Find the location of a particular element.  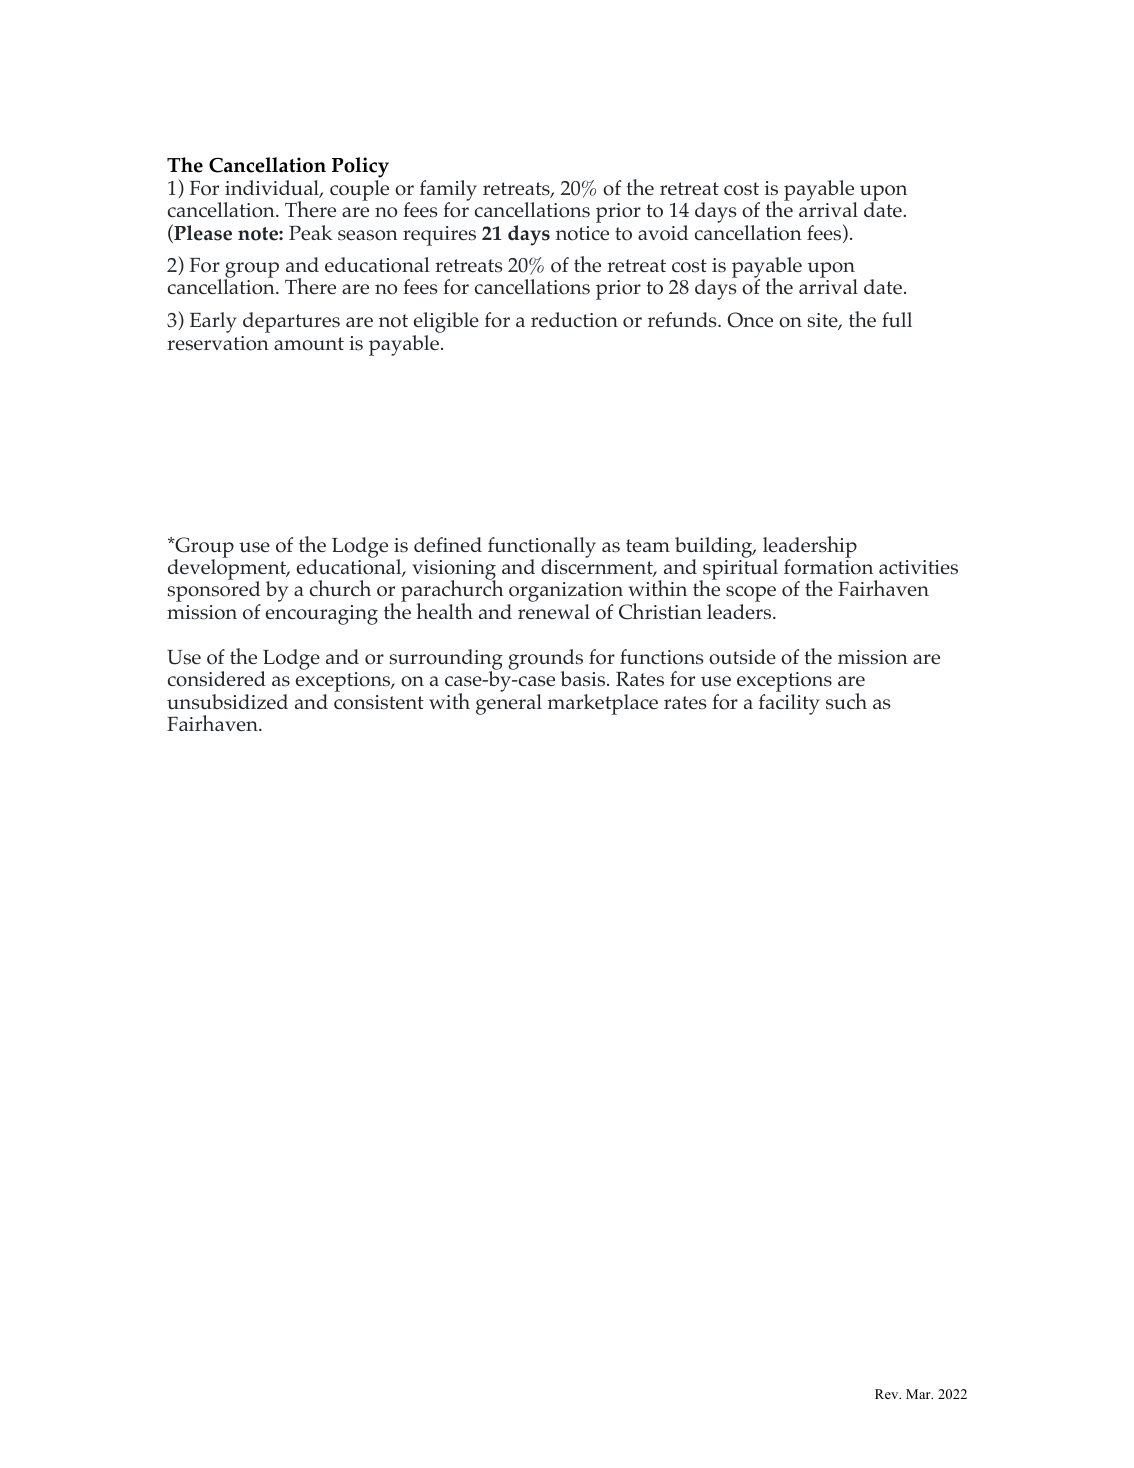

organization is located at coordinates (566, 593).
